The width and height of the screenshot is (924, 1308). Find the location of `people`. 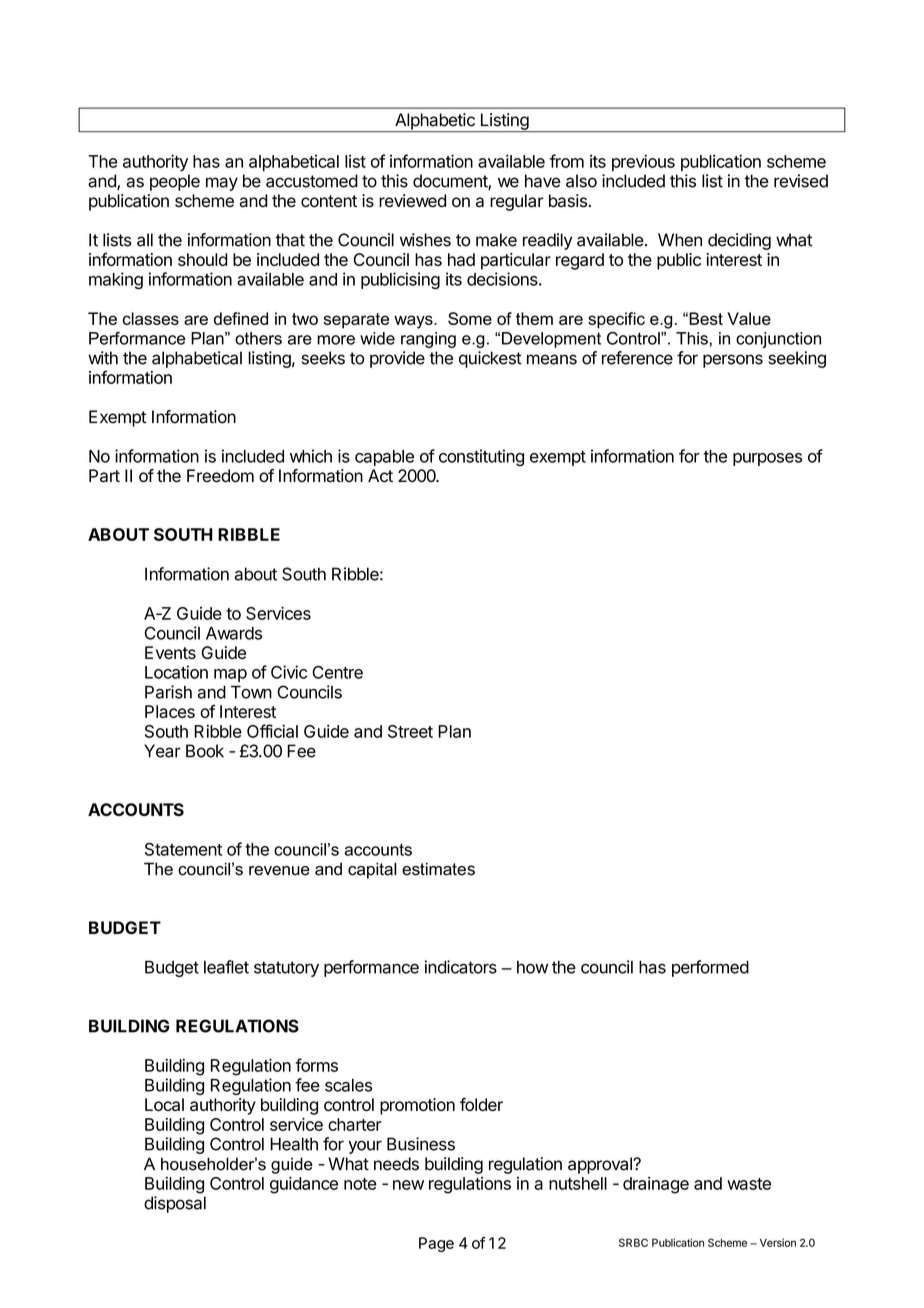

people is located at coordinates (175, 182).
